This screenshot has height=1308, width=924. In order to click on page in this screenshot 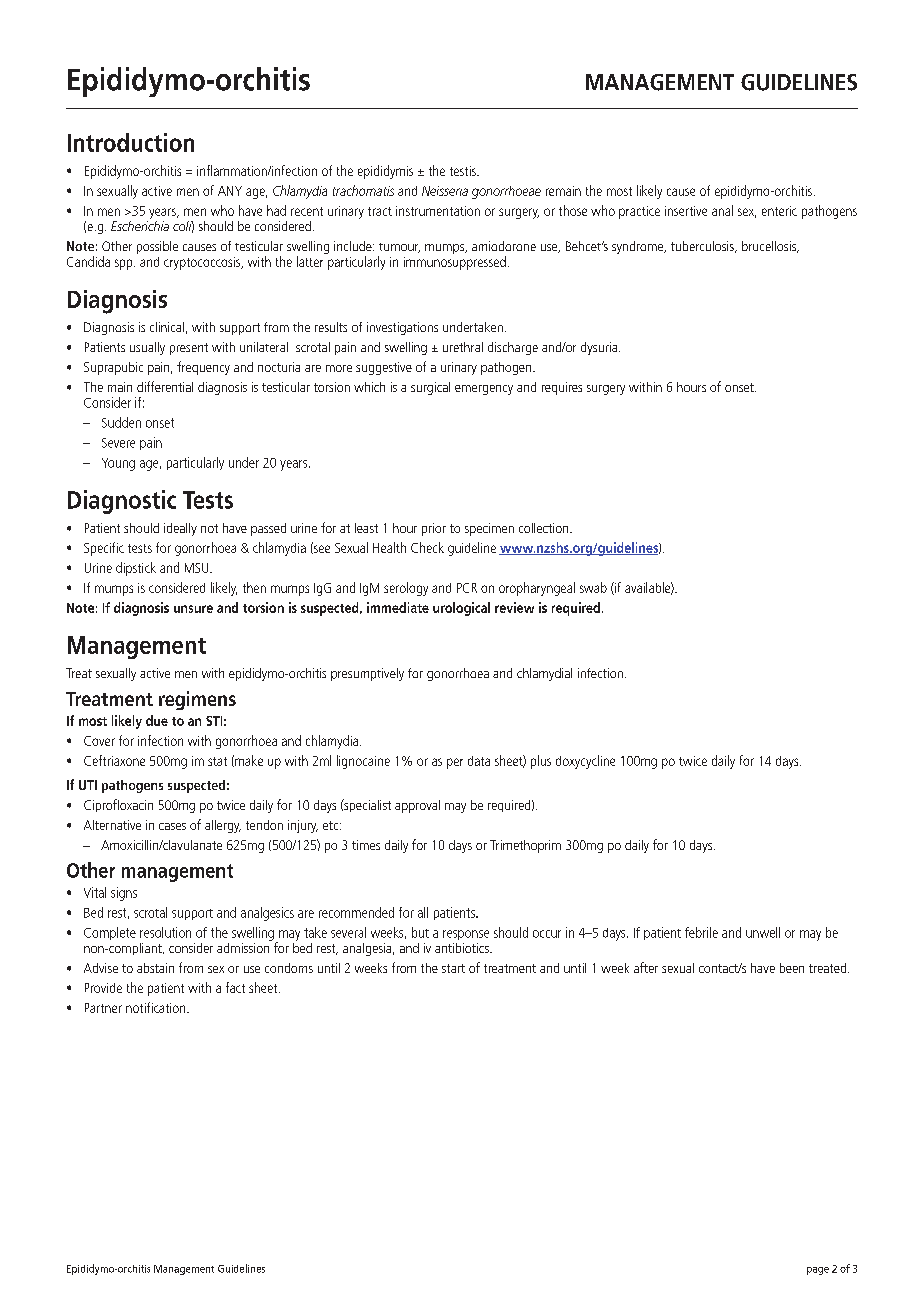, I will do `click(818, 1271)`.
